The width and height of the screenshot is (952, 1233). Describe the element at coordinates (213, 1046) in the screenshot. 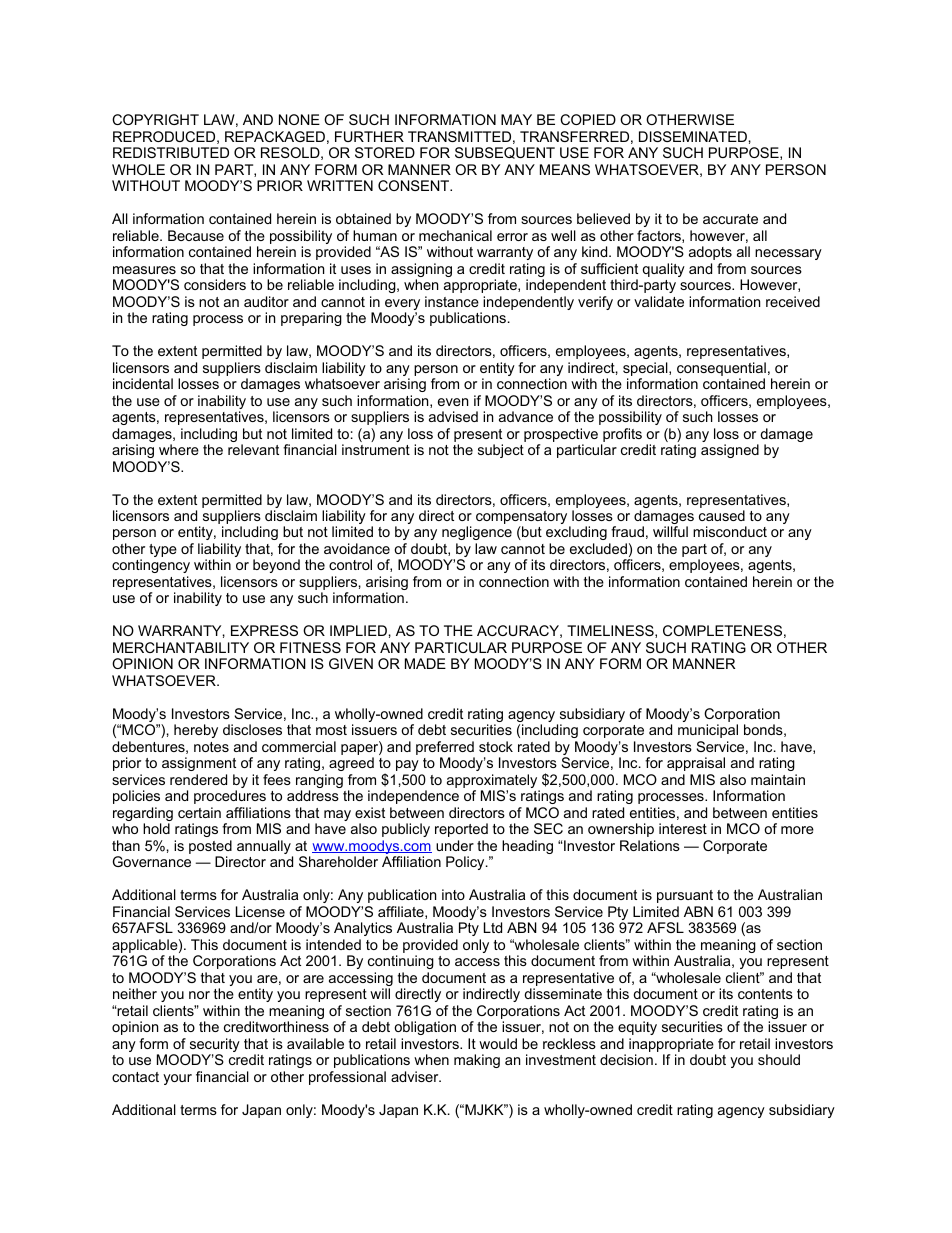

I see `security` at that location.
